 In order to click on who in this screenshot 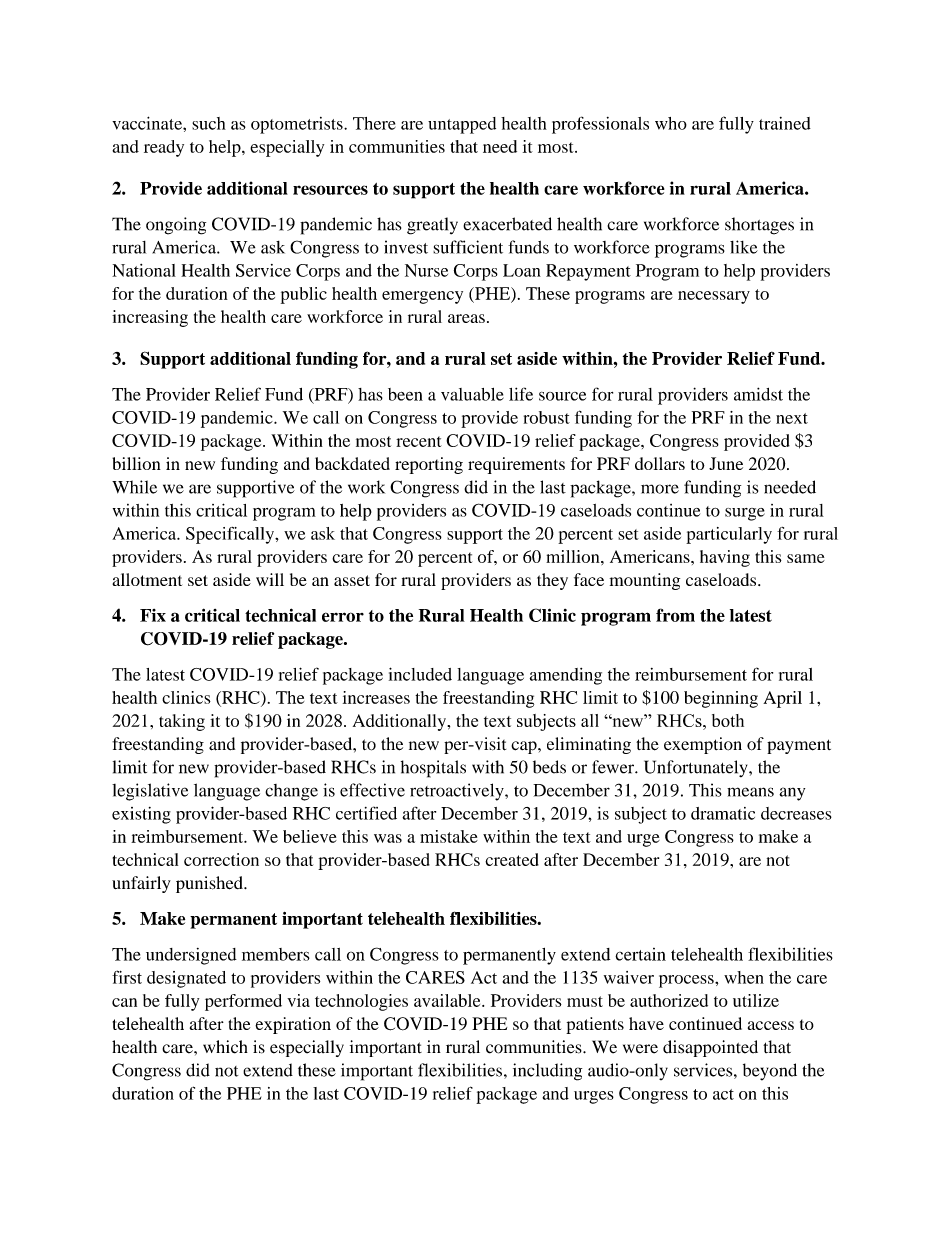, I will do `click(671, 123)`.
